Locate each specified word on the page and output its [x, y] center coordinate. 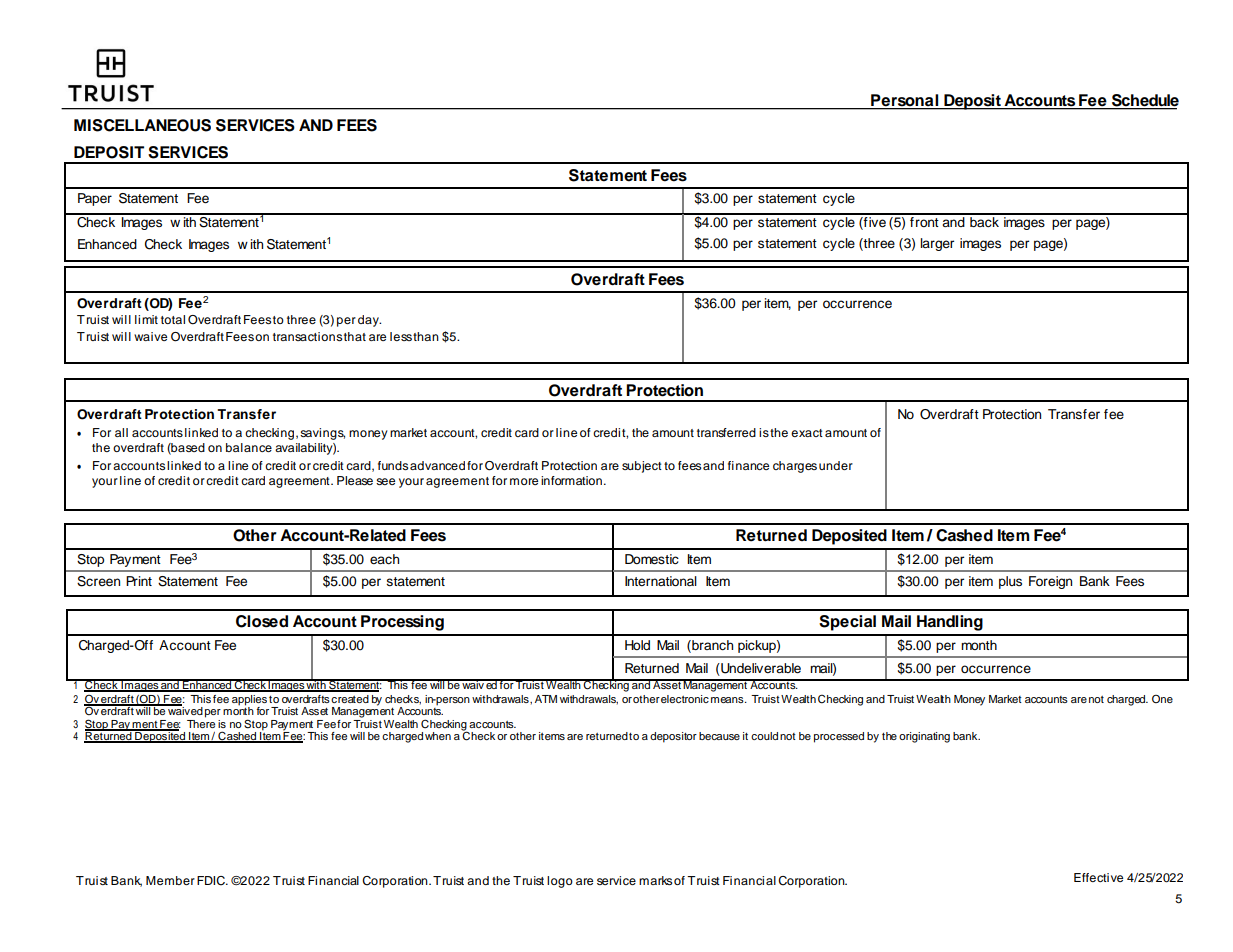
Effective [1098, 877]
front [924, 220]
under [836, 465]
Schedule [1144, 101]
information [571, 480]
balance [249, 447]
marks [655, 880]
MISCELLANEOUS [142, 125]
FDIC [212, 881]
